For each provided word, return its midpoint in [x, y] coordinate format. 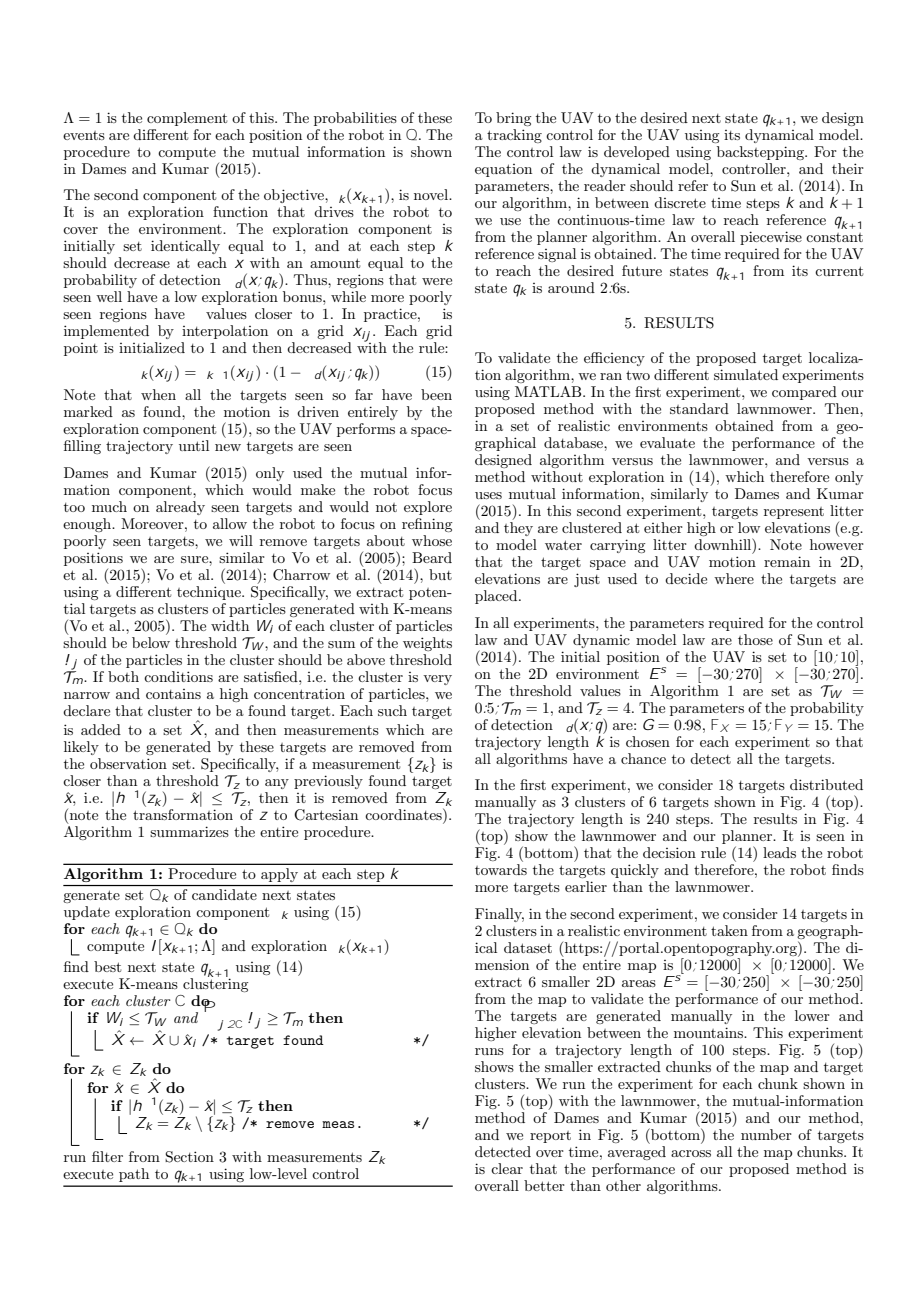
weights [427, 644]
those [755, 639]
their [848, 168]
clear [507, 1168]
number [766, 1134]
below [151, 642]
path [134, 1175]
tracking [514, 136]
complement [187, 119]
